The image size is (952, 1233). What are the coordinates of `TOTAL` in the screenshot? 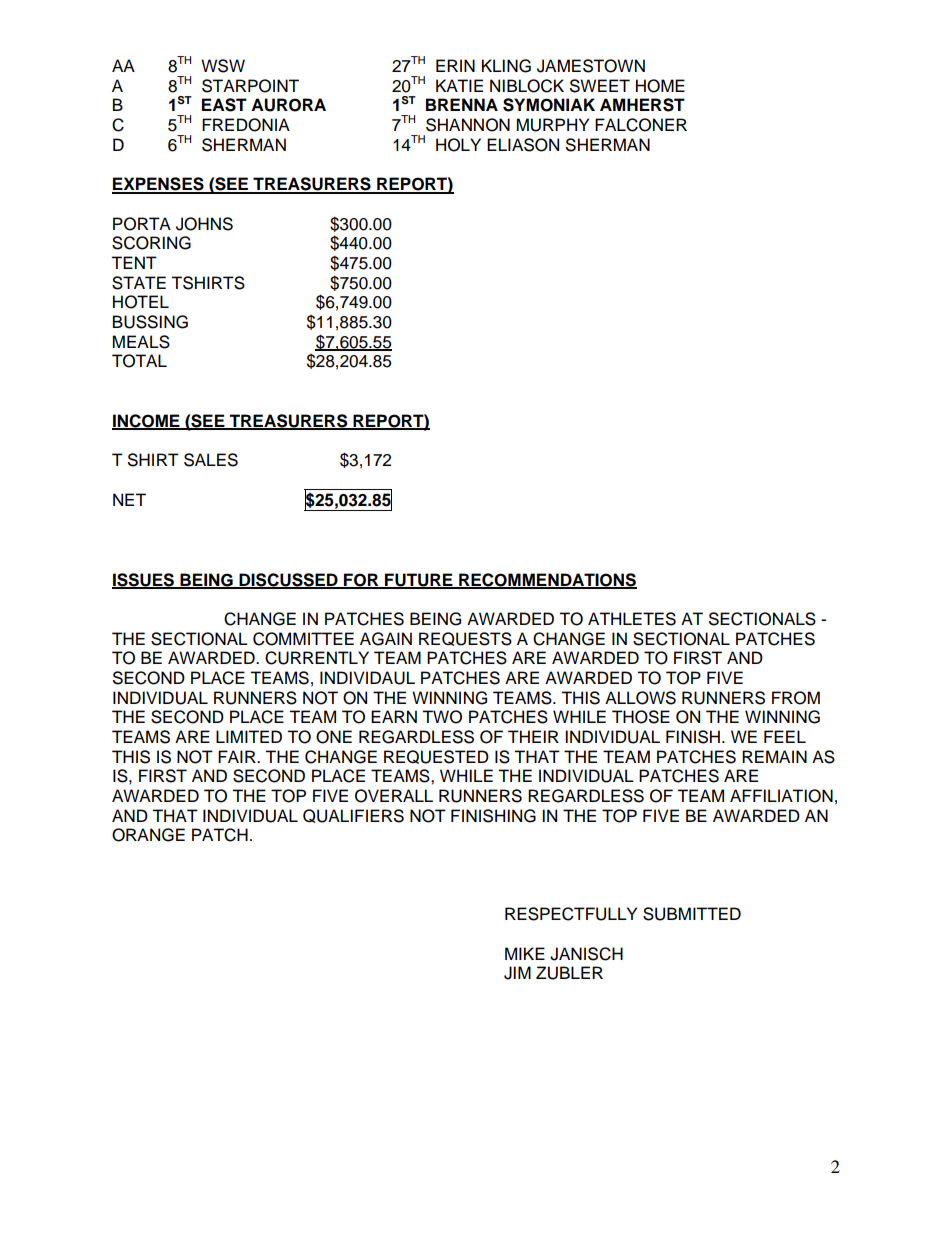 It's located at (139, 361).
